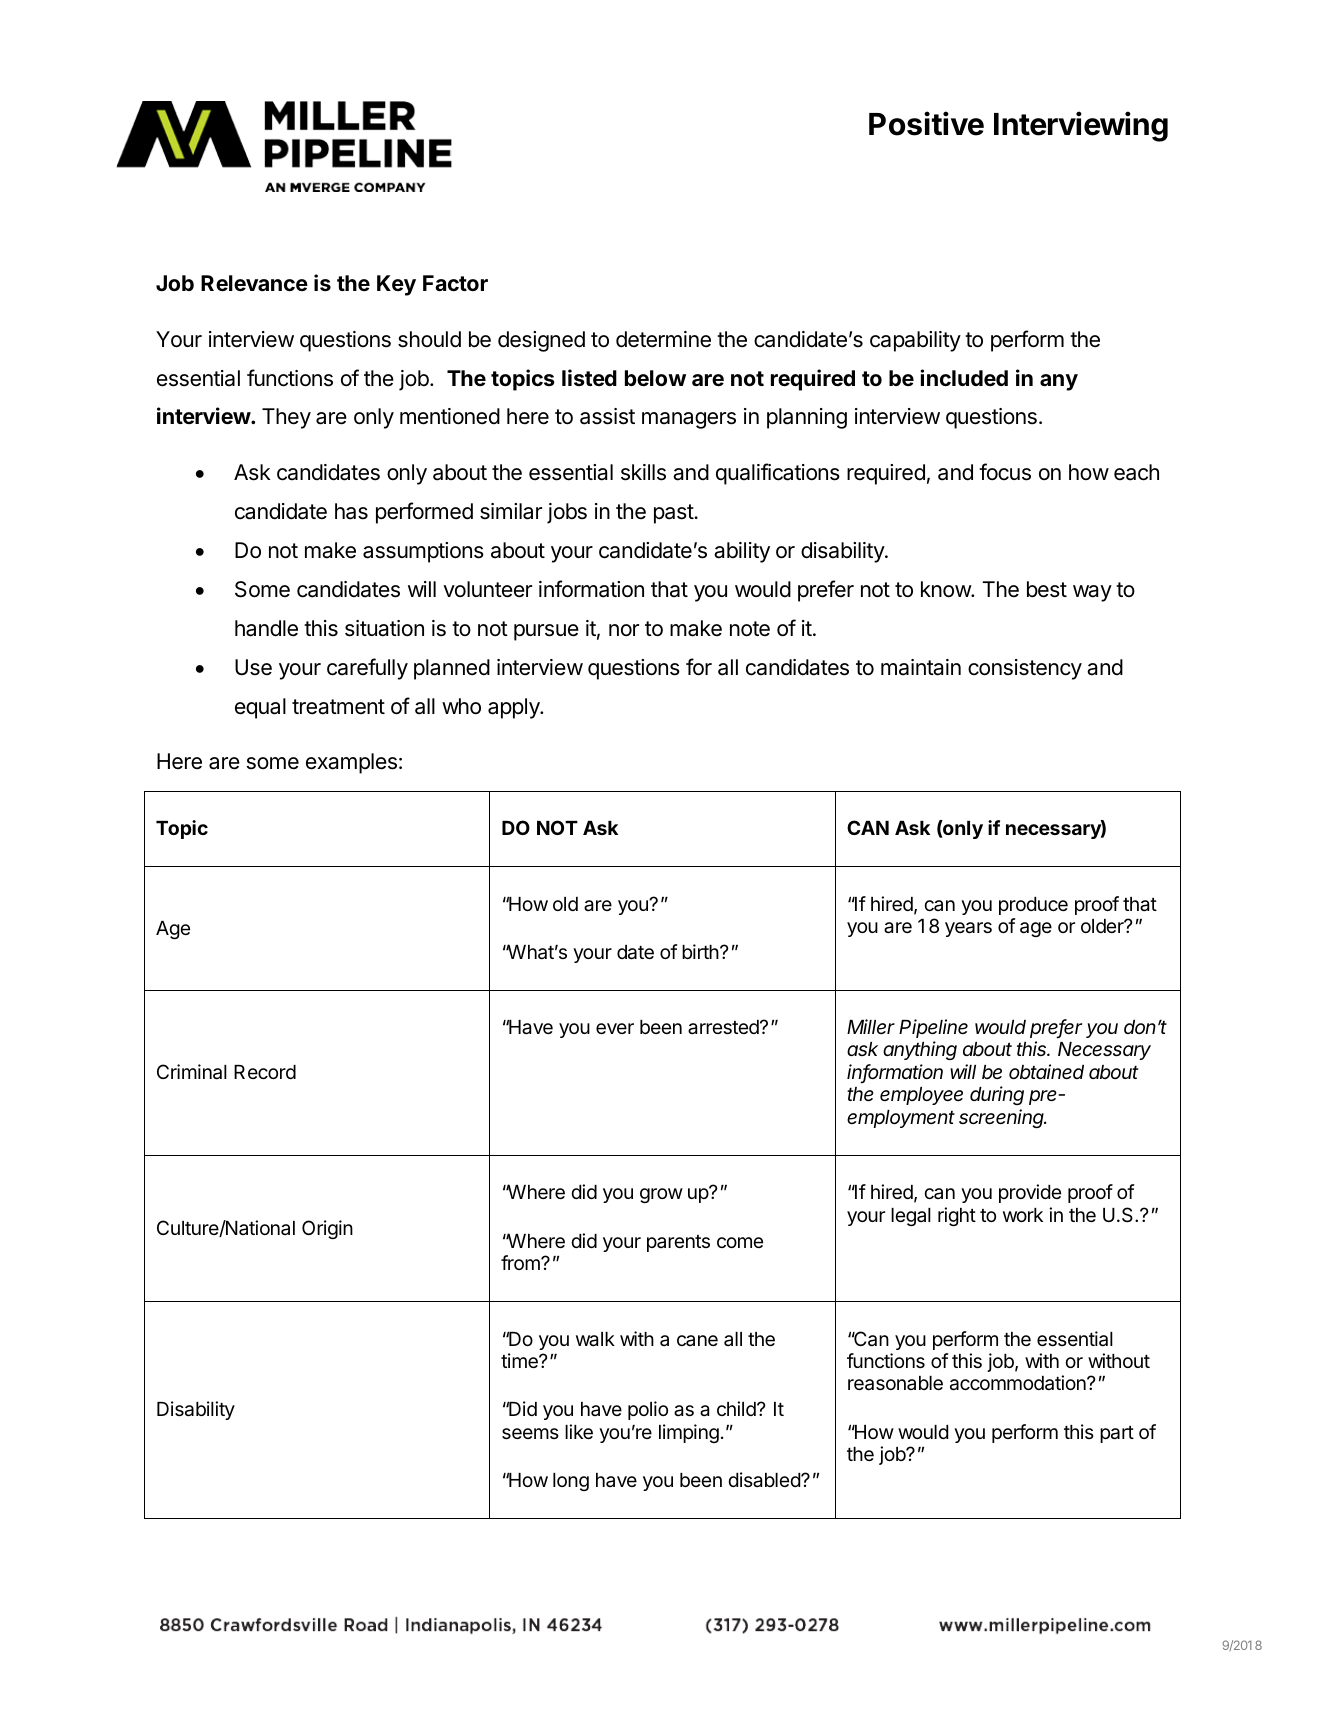 The image size is (1325, 1714). I want to click on seems, so click(530, 1433).
